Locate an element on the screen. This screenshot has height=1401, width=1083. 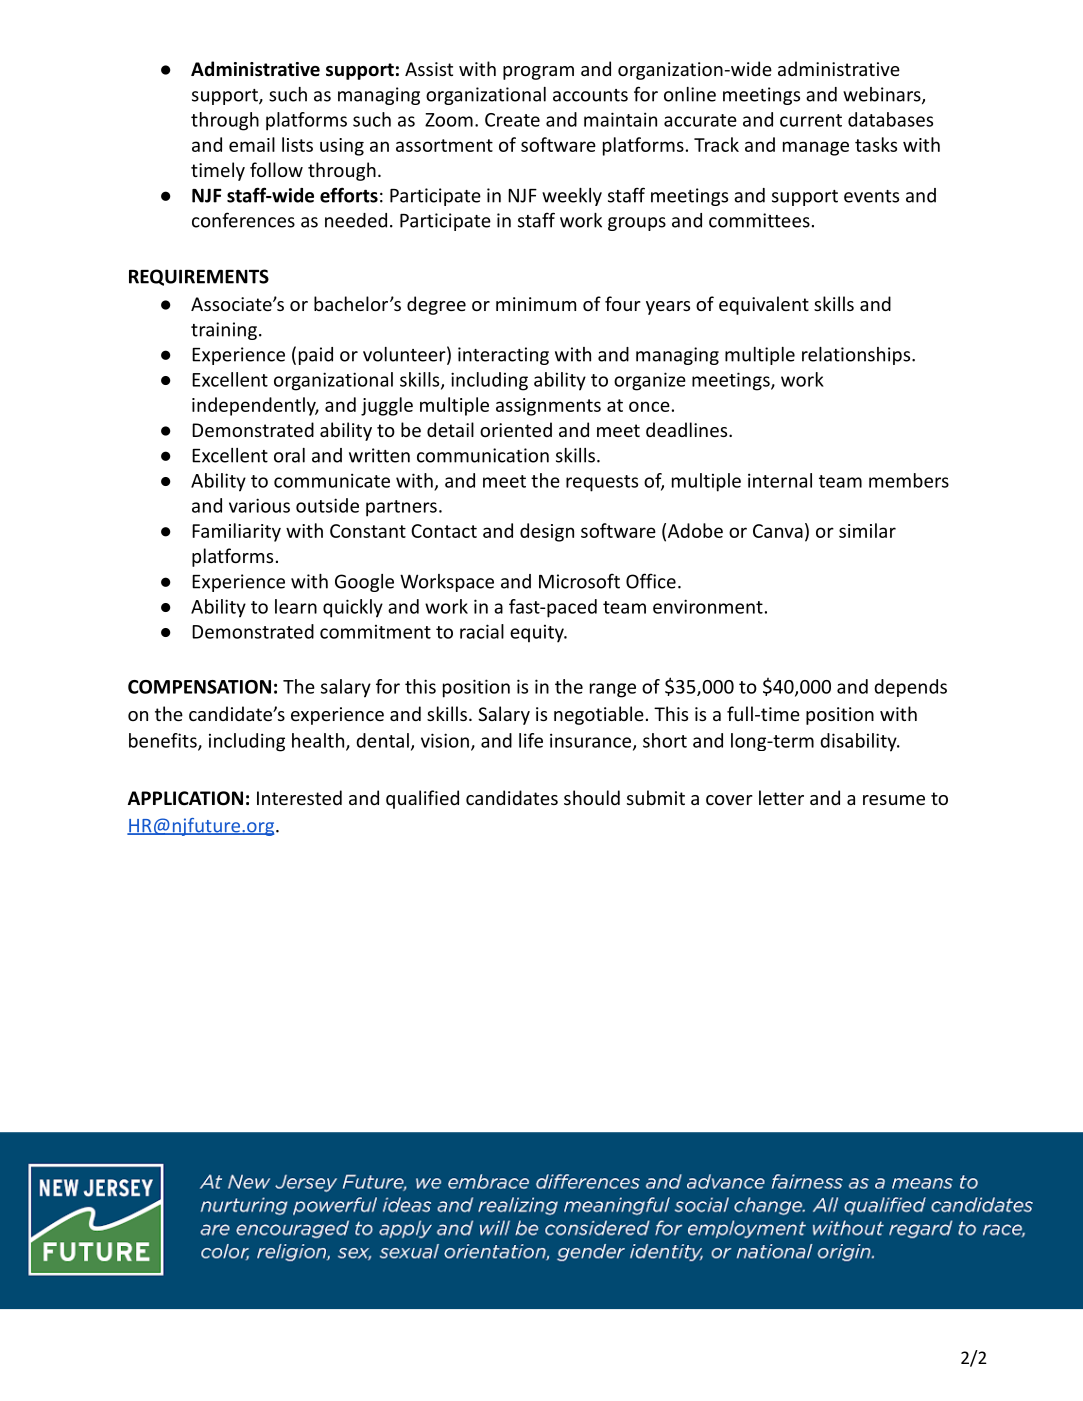
design is located at coordinates (547, 532).
